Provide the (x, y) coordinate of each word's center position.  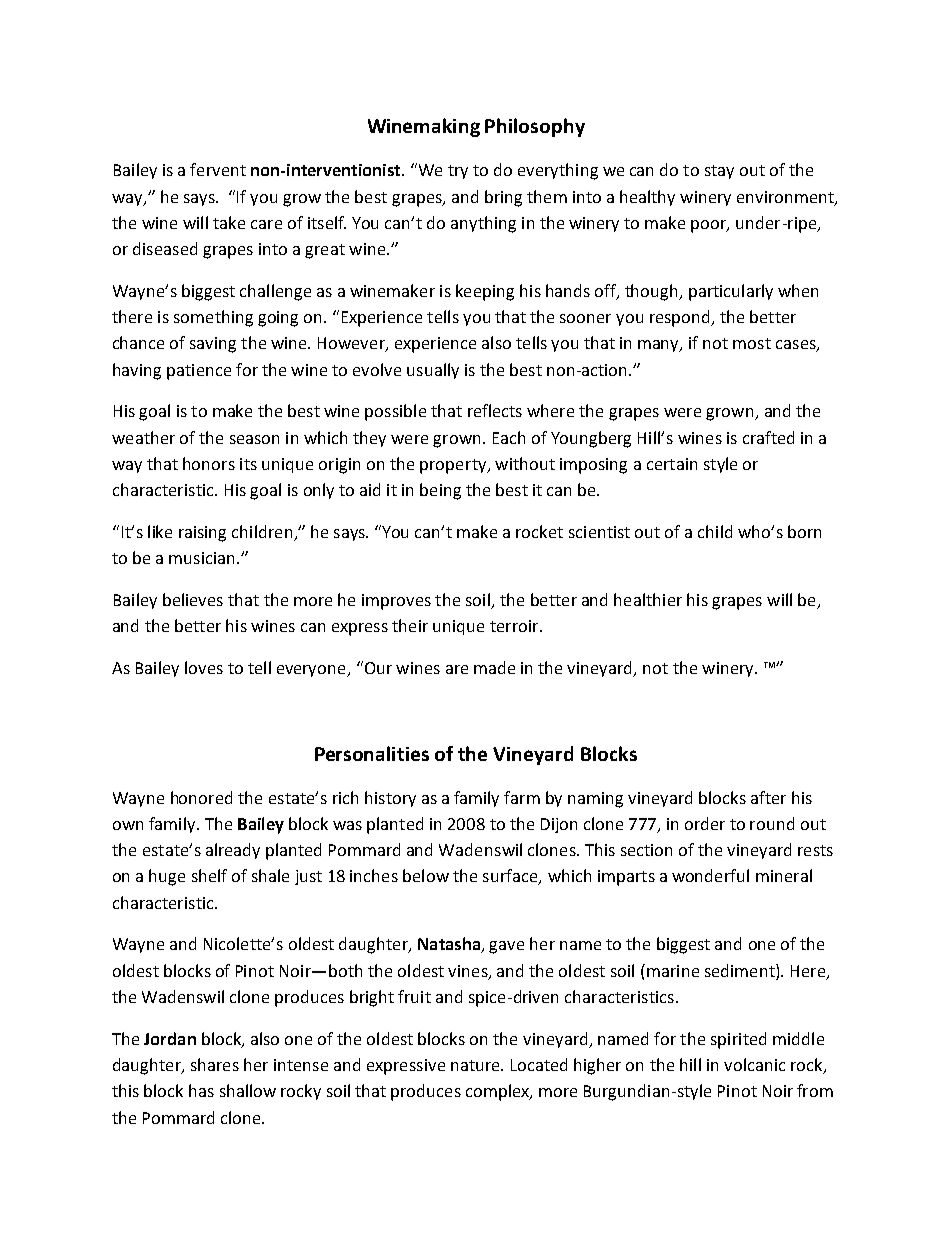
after (768, 797)
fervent (218, 169)
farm (522, 797)
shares (215, 1064)
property (454, 466)
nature (476, 1065)
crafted (768, 437)
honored (201, 797)
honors (209, 463)
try (458, 172)
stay (719, 172)
